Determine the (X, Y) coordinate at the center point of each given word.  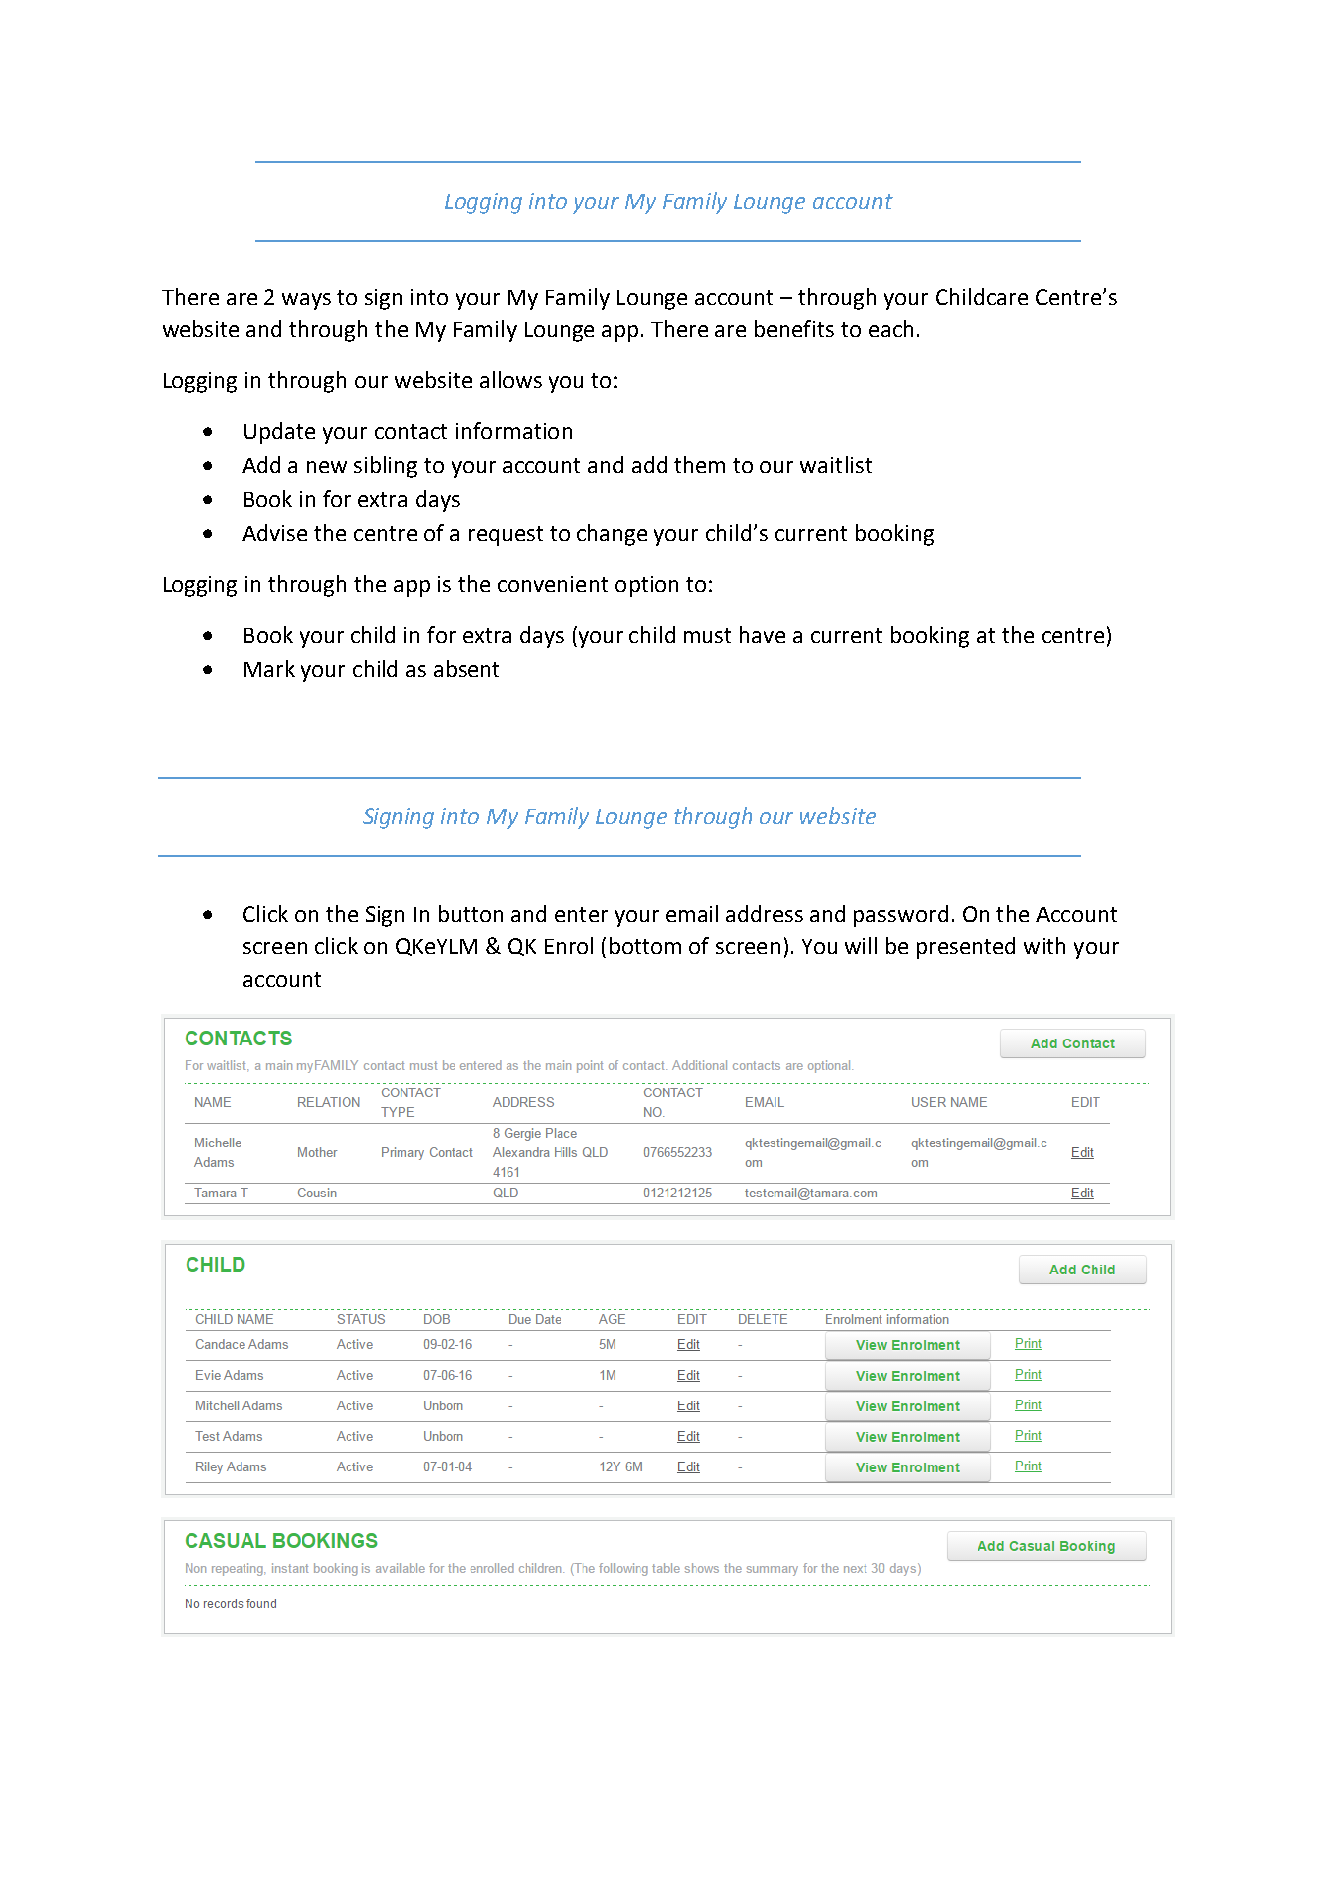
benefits (794, 328)
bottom (645, 945)
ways (306, 301)
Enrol (569, 945)
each (891, 328)
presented (966, 948)
